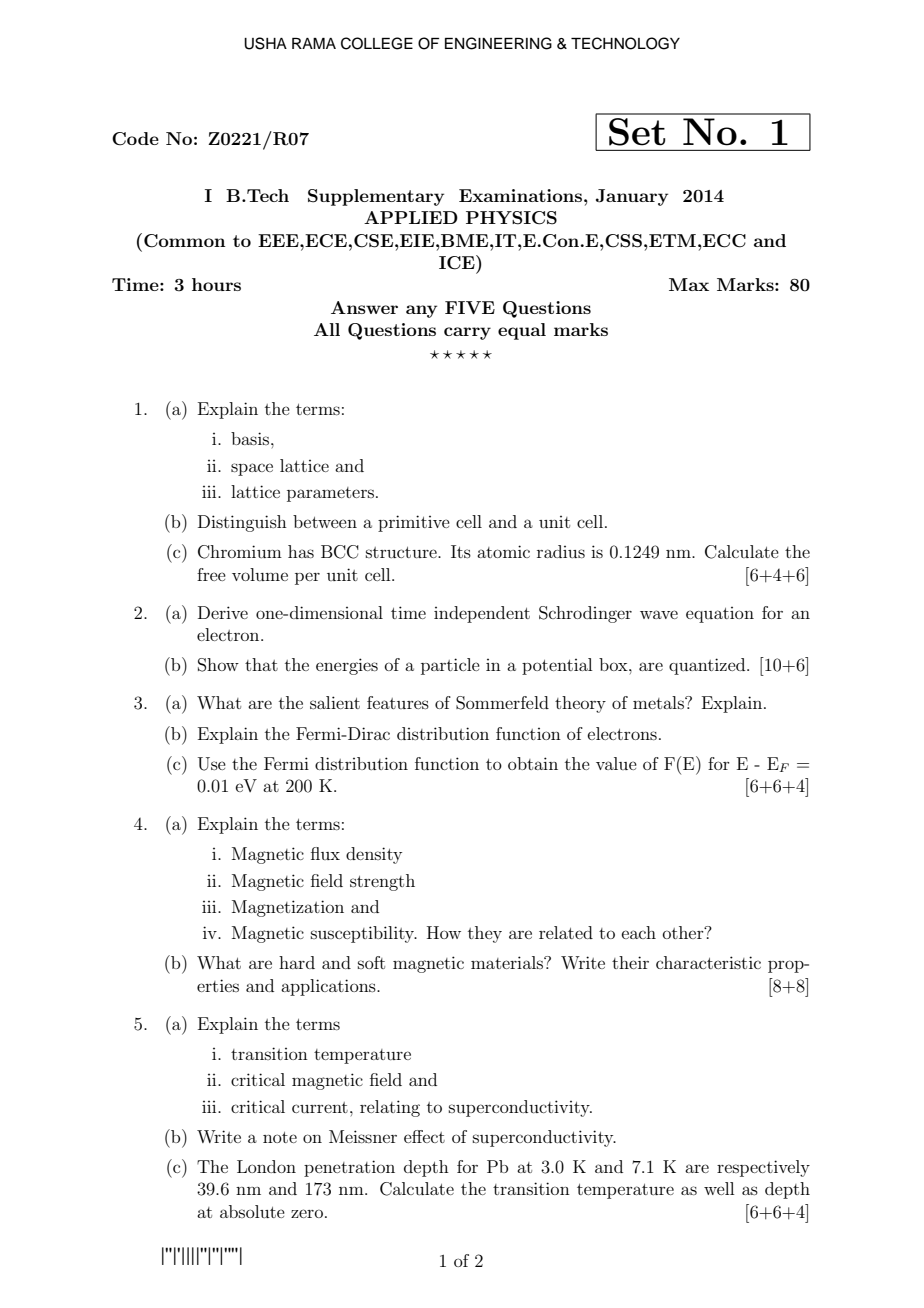 This screenshot has width=924, height=1308. What do you see at coordinates (719, 1188) in the screenshot?
I see `well` at bounding box center [719, 1188].
